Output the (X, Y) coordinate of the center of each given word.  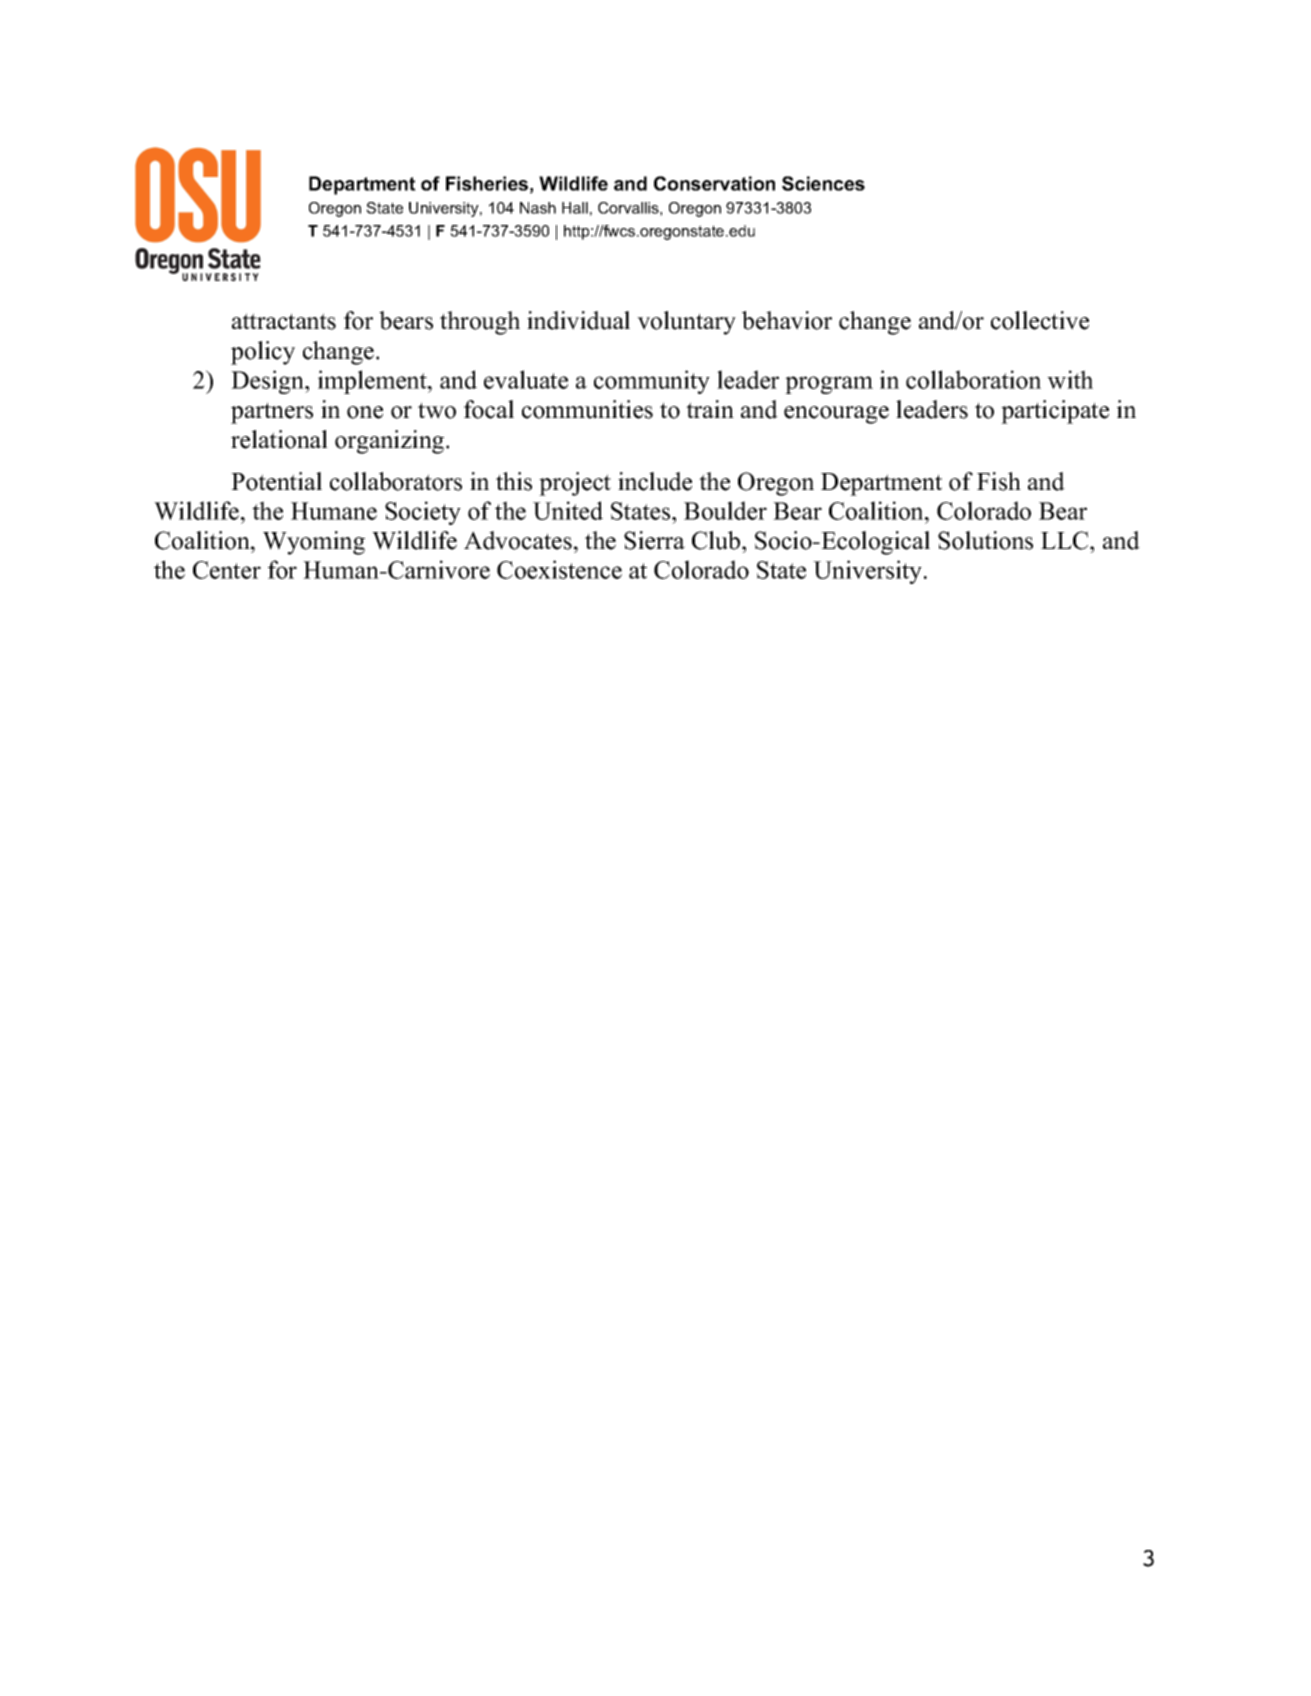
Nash (538, 208)
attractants (284, 321)
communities (587, 409)
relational (279, 439)
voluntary (686, 323)
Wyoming (314, 543)
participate (1055, 412)
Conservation (714, 183)
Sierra (654, 540)
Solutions (985, 540)
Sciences (823, 183)
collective (1040, 320)
